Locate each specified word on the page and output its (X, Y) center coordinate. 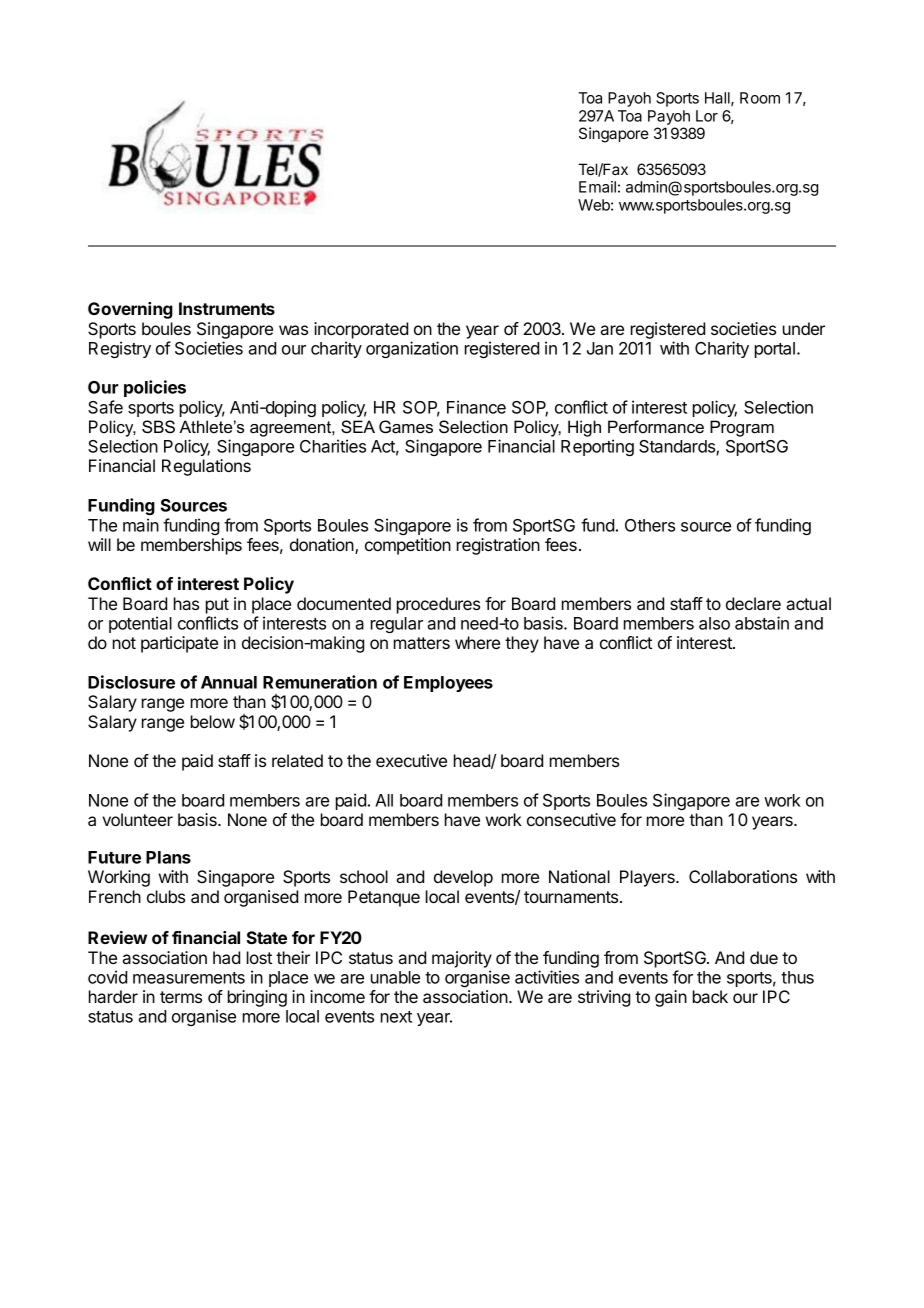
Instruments (227, 308)
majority (462, 959)
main (141, 525)
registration (498, 546)
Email (597, 187)
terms (181, 997)
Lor (707, 116)
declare (753, 603)
